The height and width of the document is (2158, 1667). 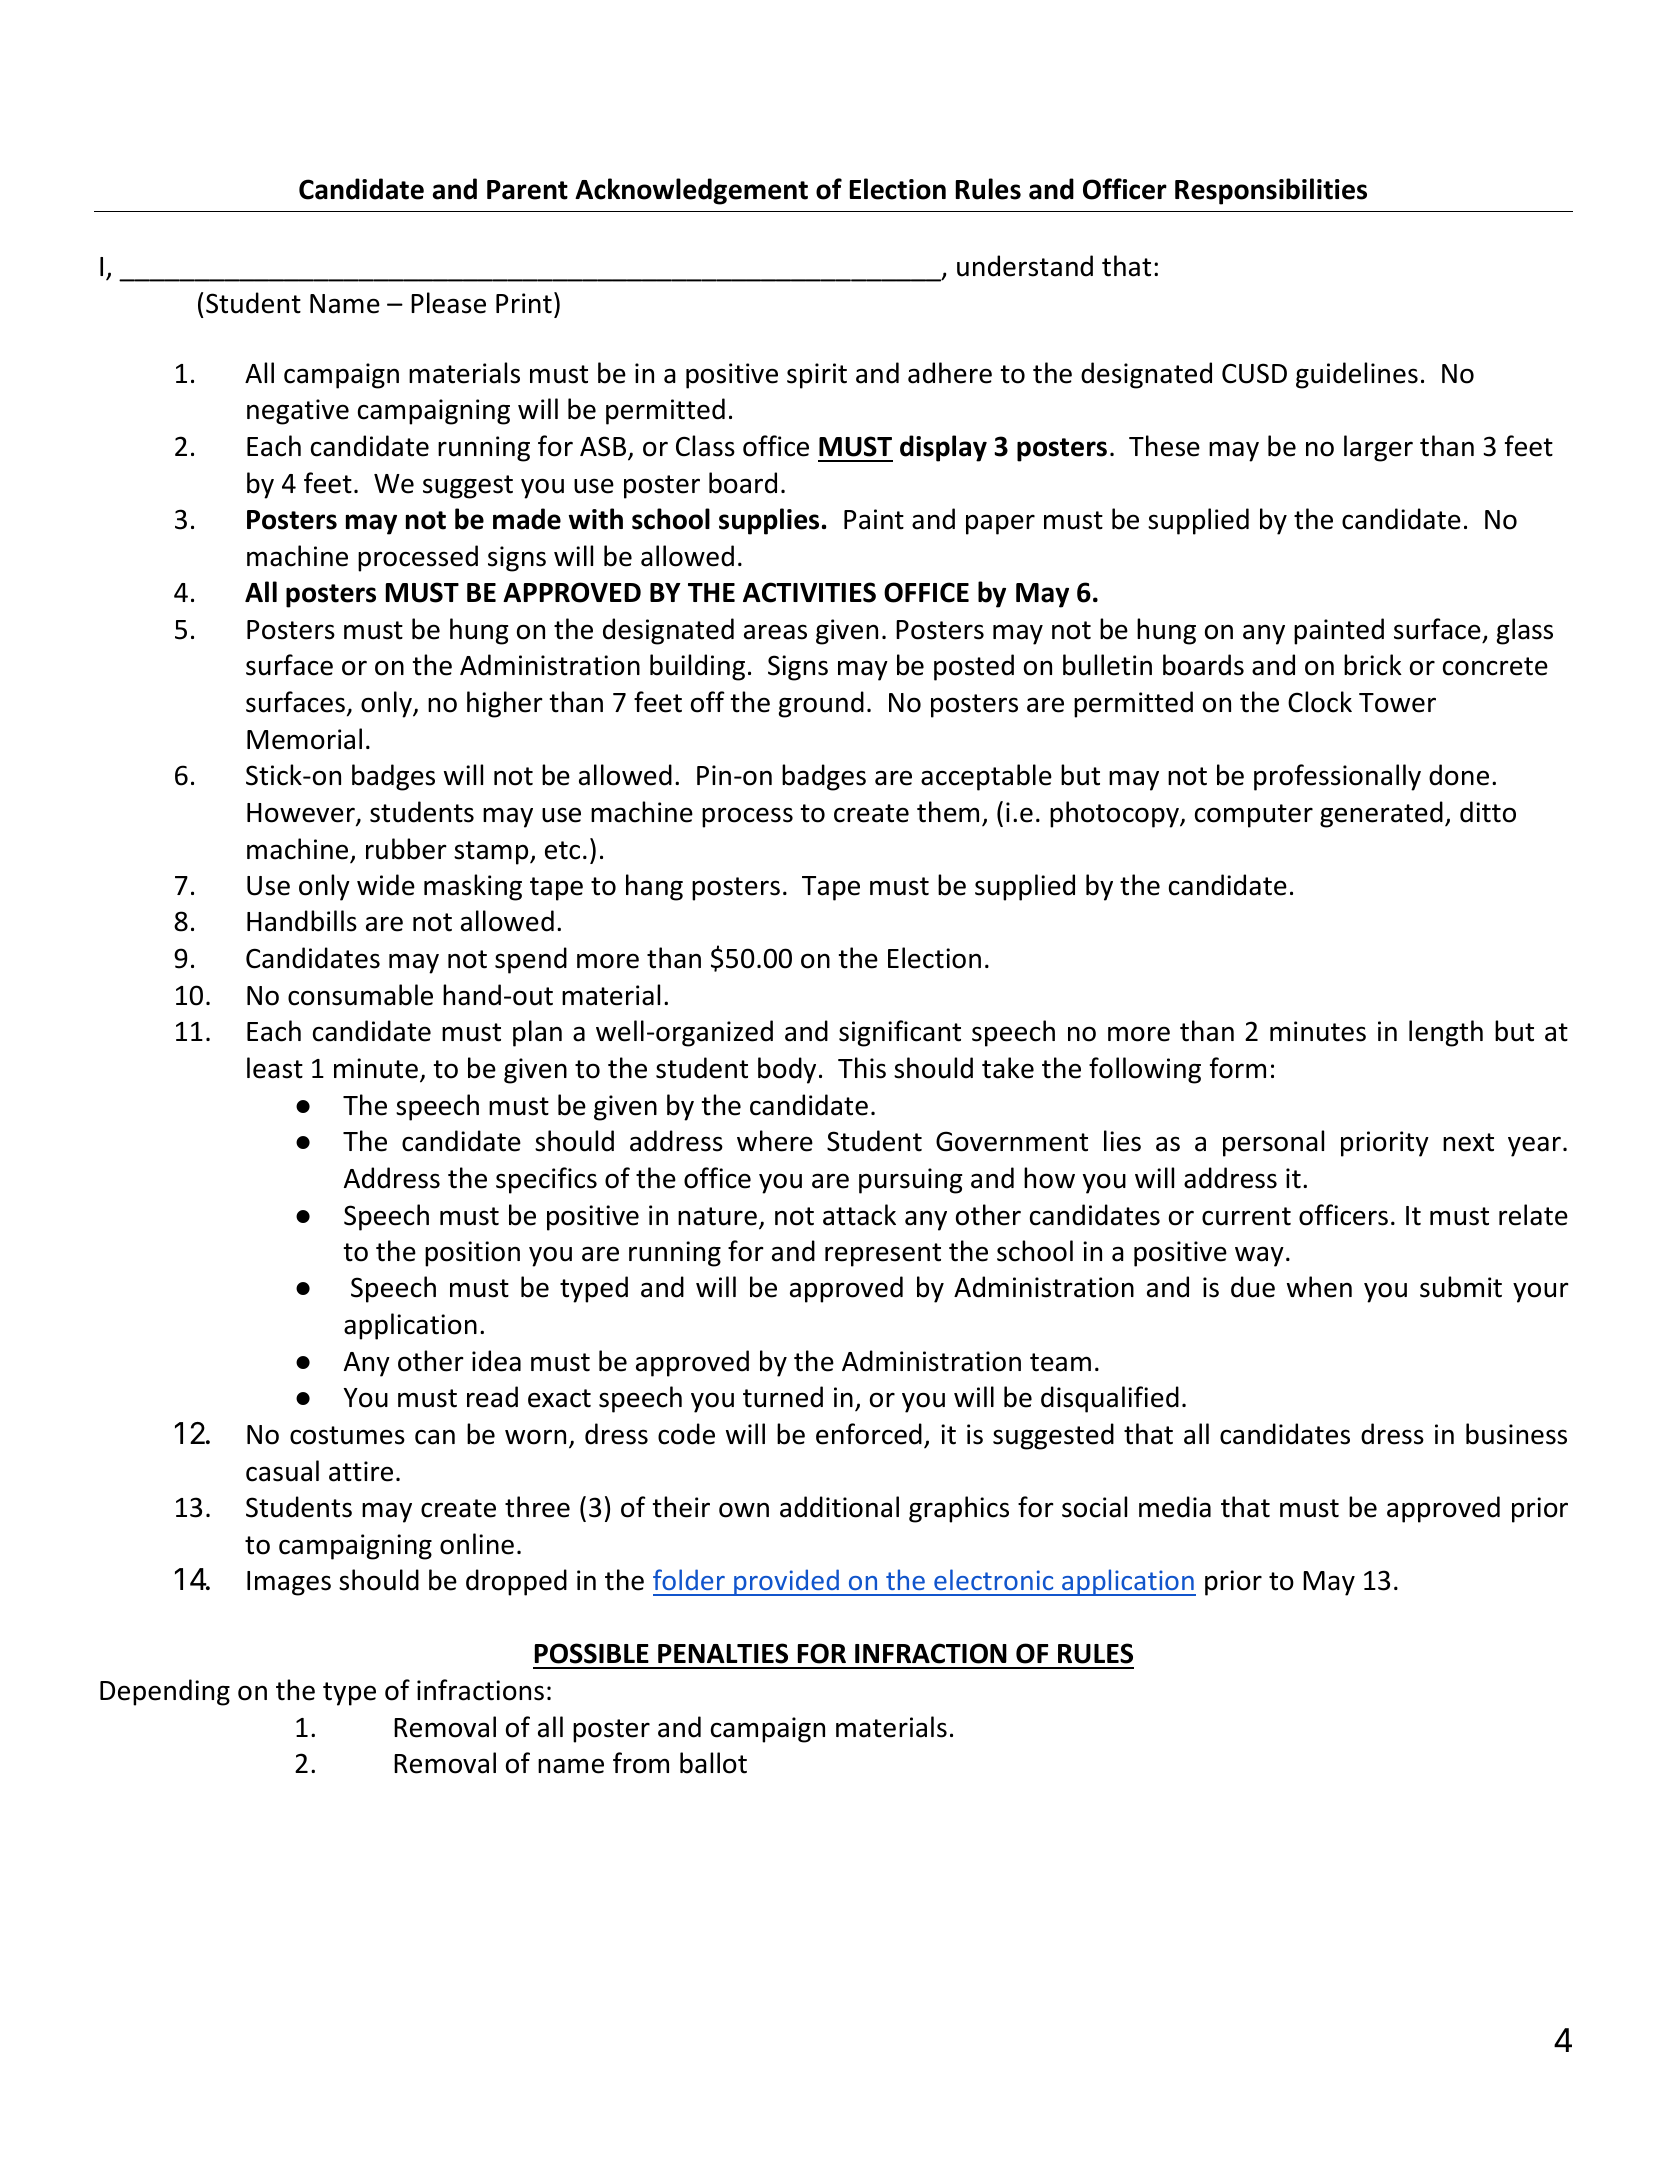 I want to click on Tower, so click(x=1397, y=703).
